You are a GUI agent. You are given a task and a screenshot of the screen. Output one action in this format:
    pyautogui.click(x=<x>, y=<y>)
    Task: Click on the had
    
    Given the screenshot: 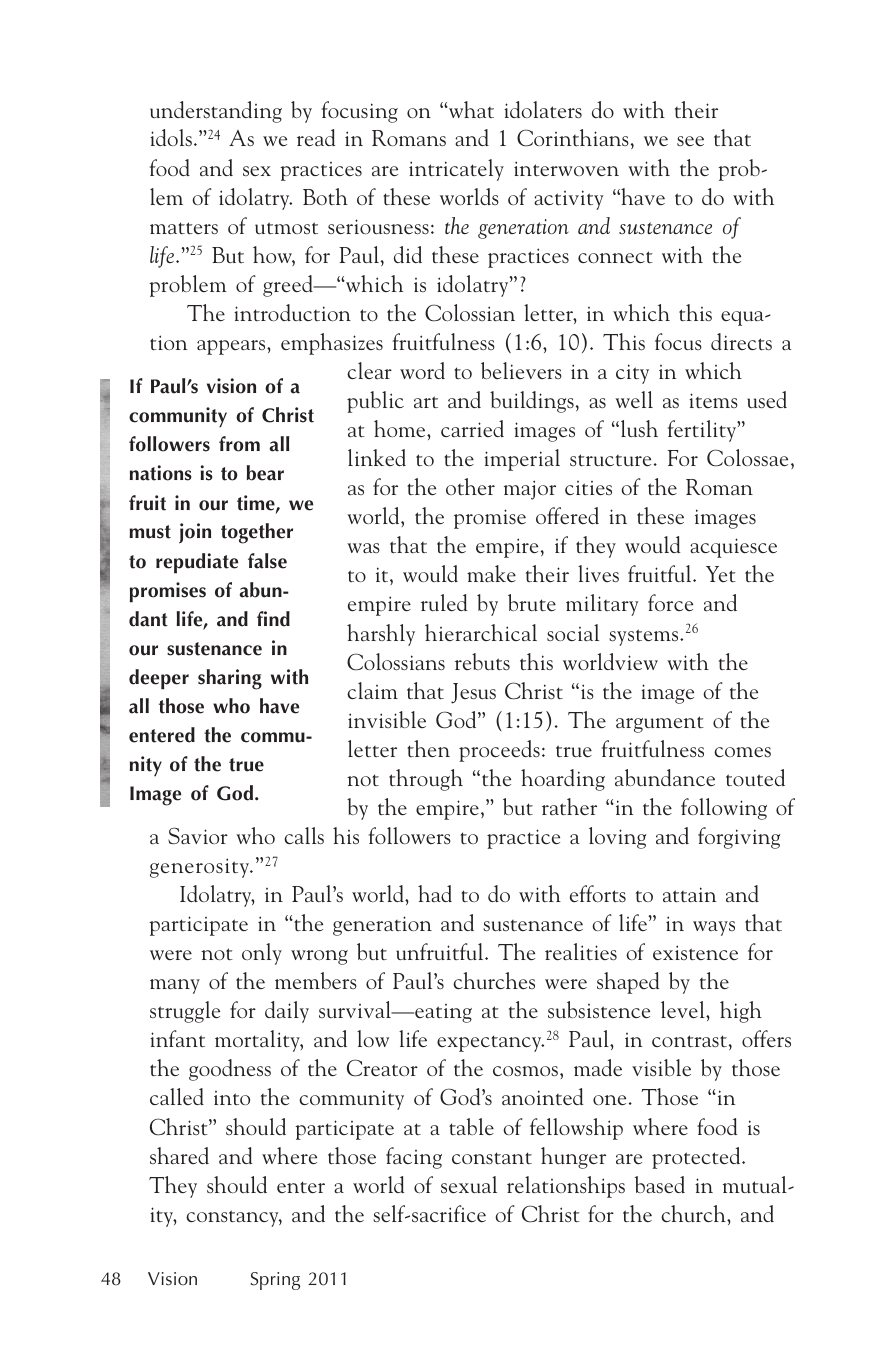 What is the action you would take?
    pyautogui.click(x=435, y=893)
